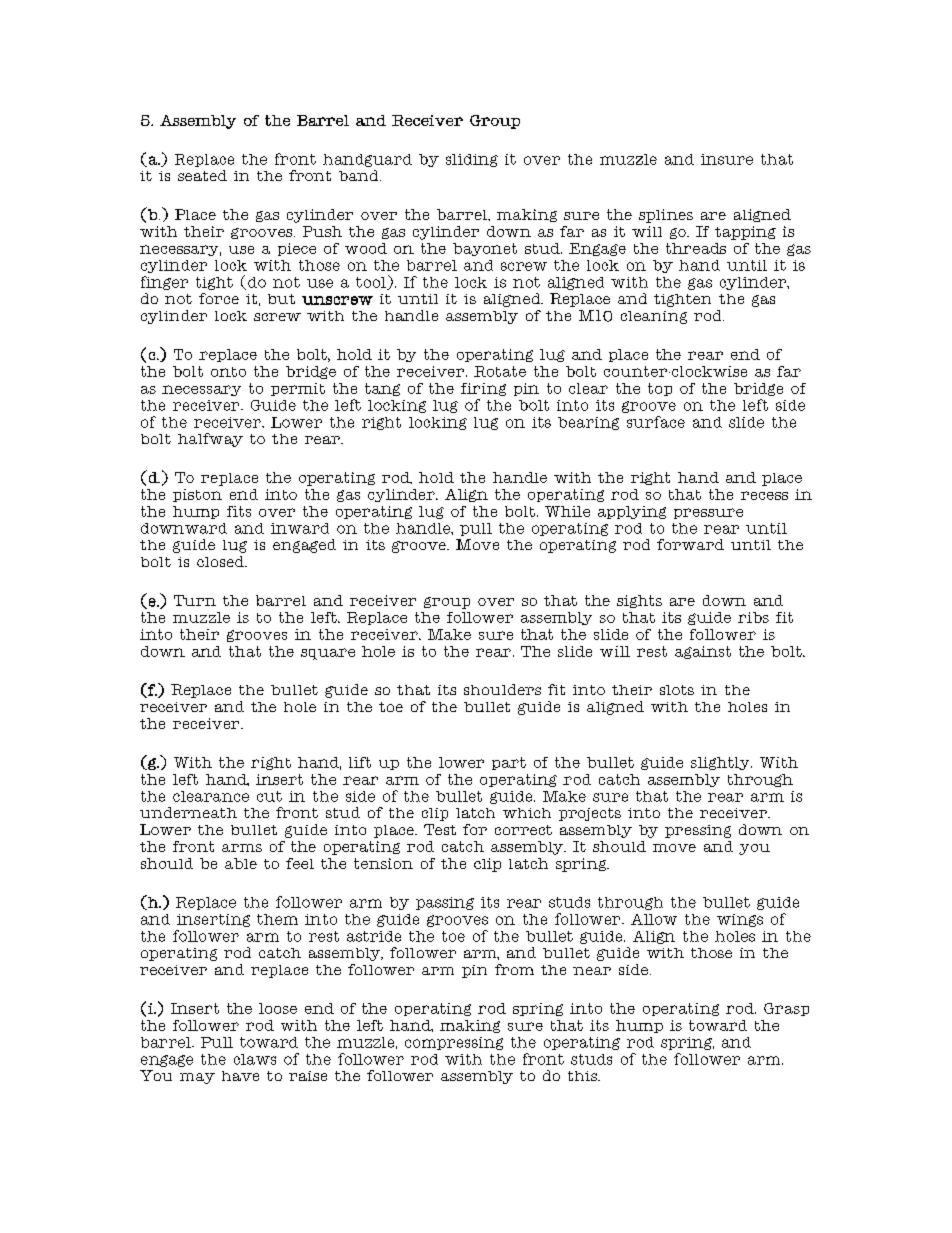 This screenshot has width=952, height=1233. Describe the element at coordinates (202, 175) in the screenshot. I see `seated` at that location.
